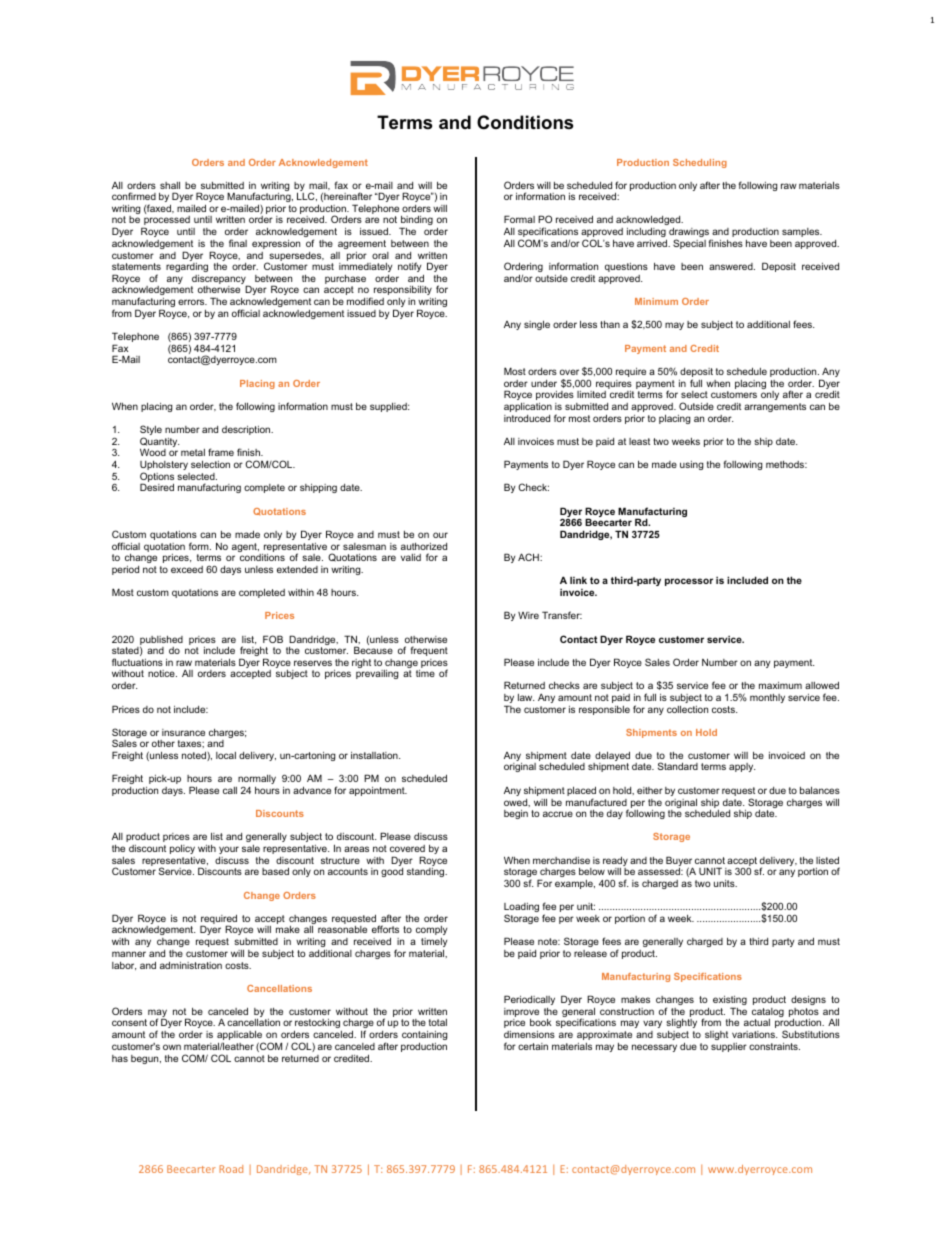 The height and width of the screenshot is (1233, 952). Describe the element at coordinates (700, 163) in the screenshot. I see `Scheduling` at that location.
